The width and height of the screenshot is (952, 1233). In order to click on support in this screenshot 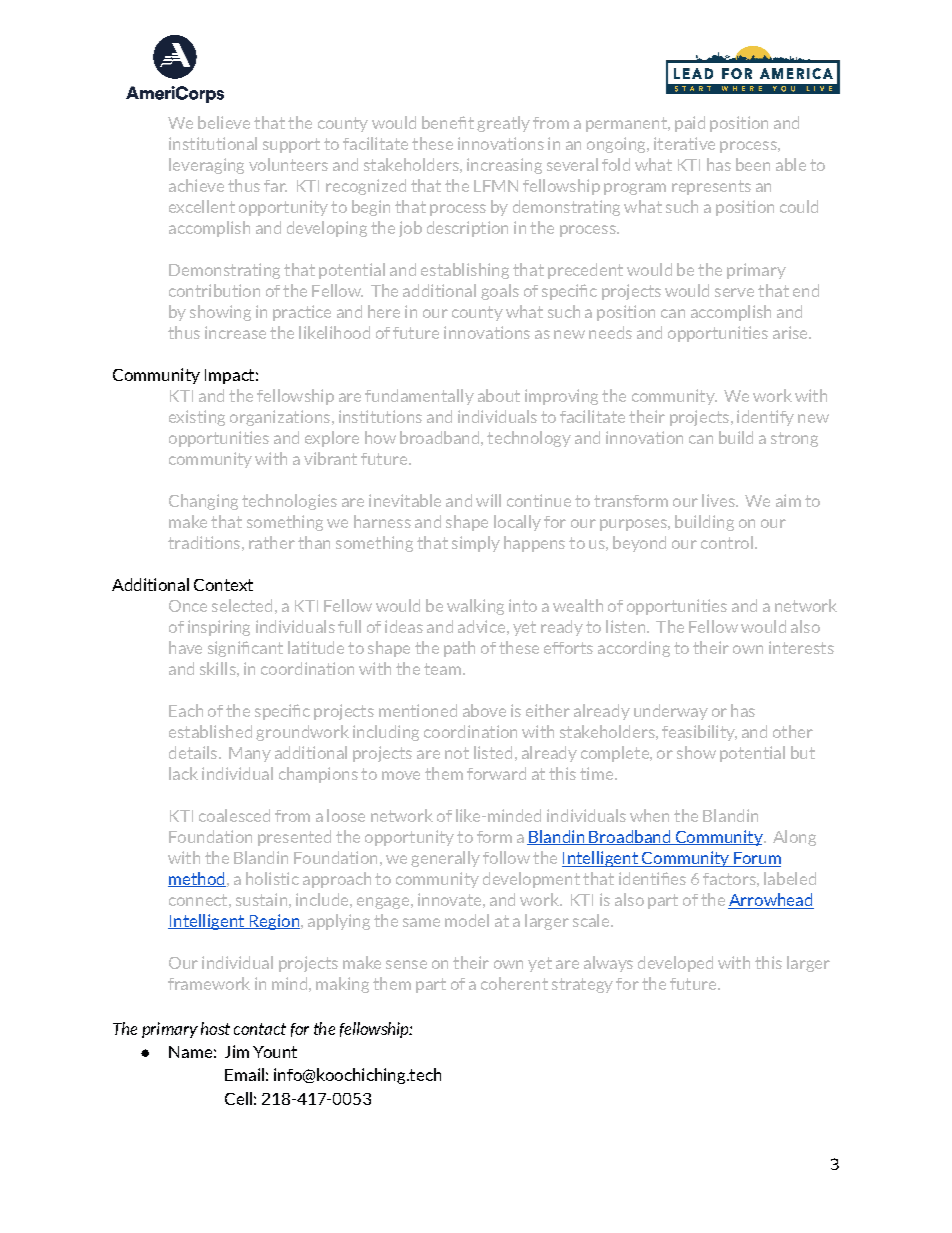, I will do `click(291, 145)`.
